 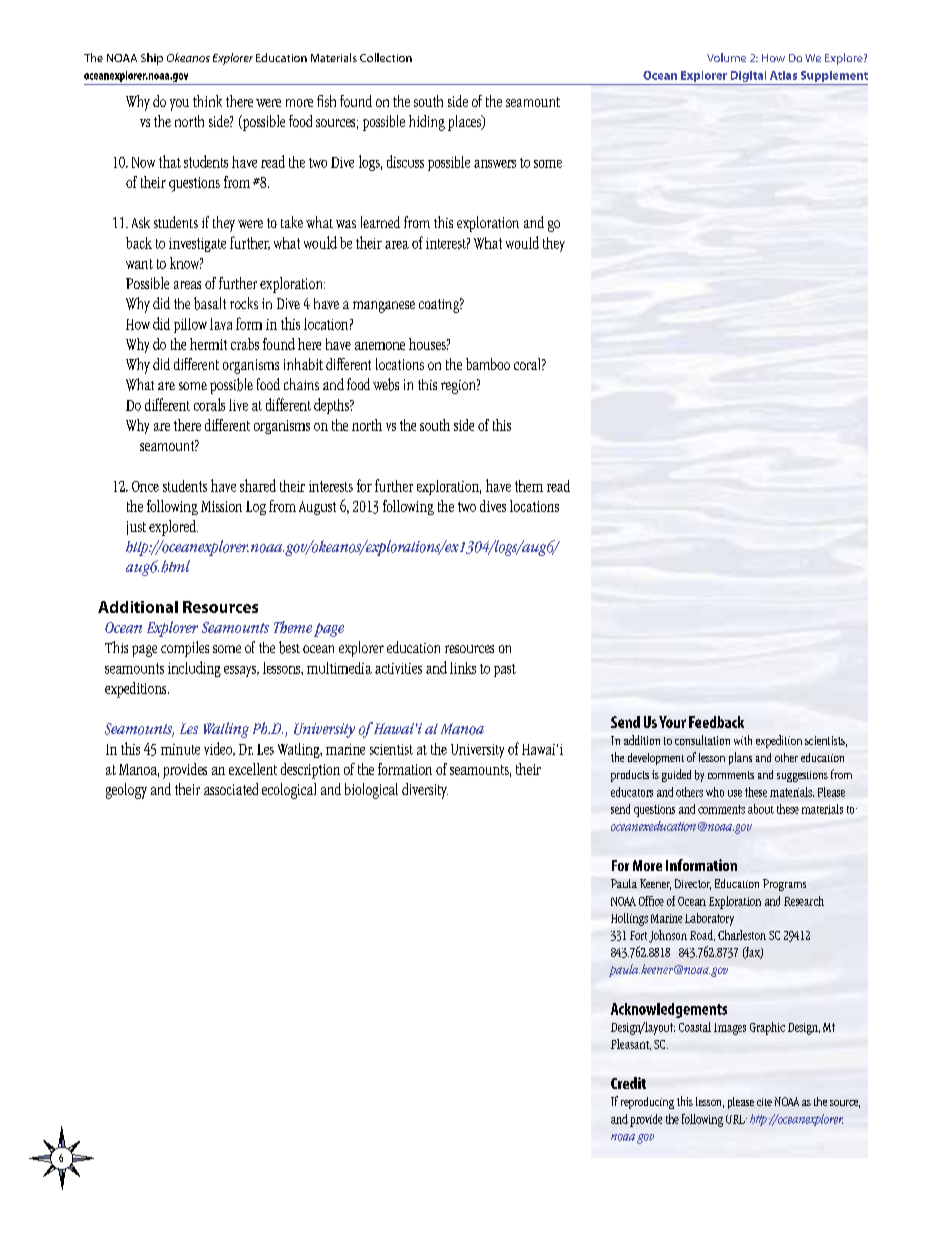 What do you see at coordinates (386, 384) in the page?
I see `webs` at bounding box center [386, 384].
